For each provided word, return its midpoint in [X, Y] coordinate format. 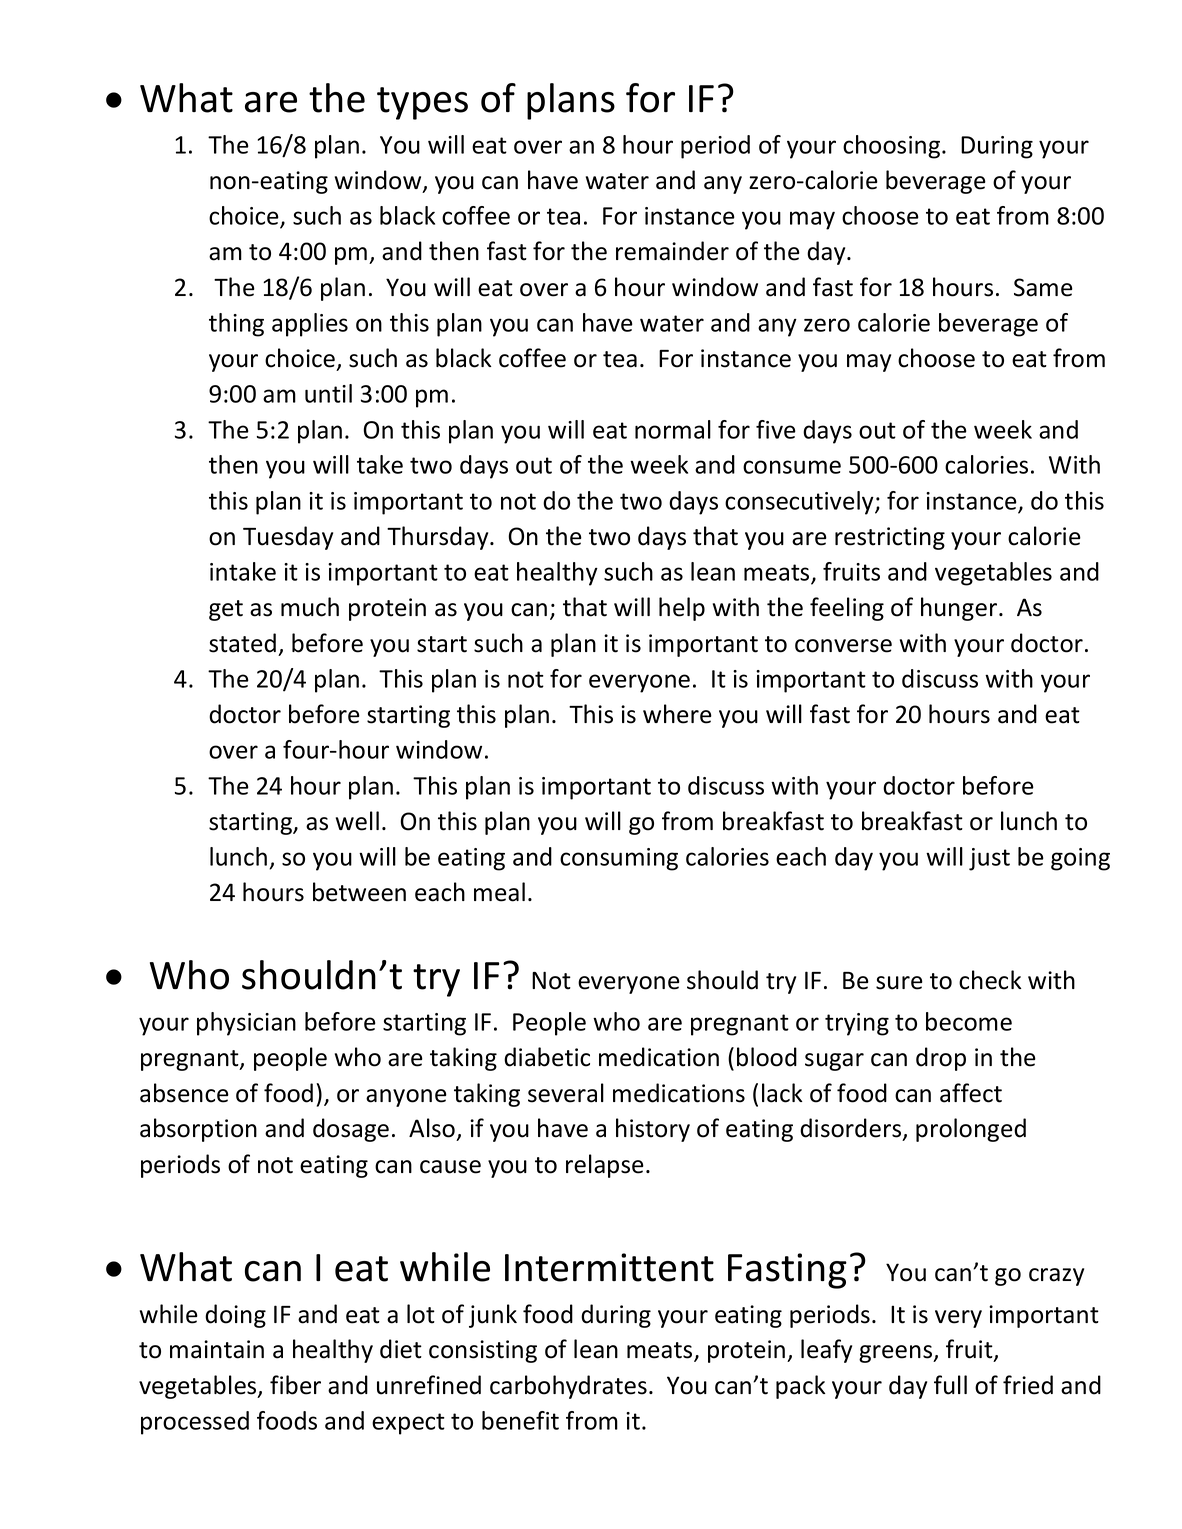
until [328, 393]
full [950, 1385]
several [566, 1093]
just [989, 859]
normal [673, 429]
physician [246, 1024]
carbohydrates [568, 1387]
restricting [890, 538]
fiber [295, 1385]
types [422, 103]
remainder [672, 251]
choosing [893, 147]
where [677, 714]
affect [971, 1093]
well [357, 821]
